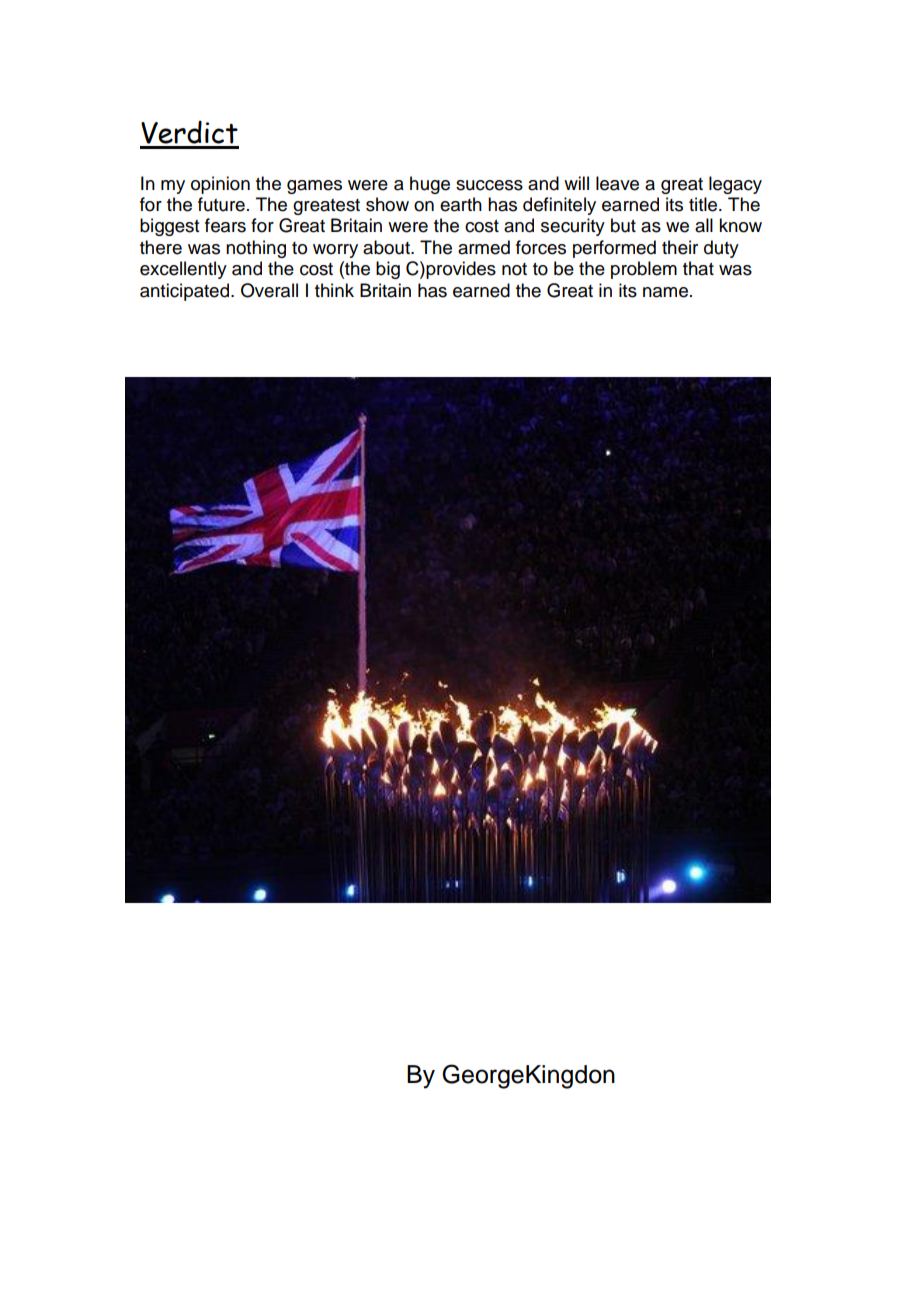  What do you see at coordinates (269, 290) in the screenshot?
I see `Overall` at bounding box center [269, 290].
